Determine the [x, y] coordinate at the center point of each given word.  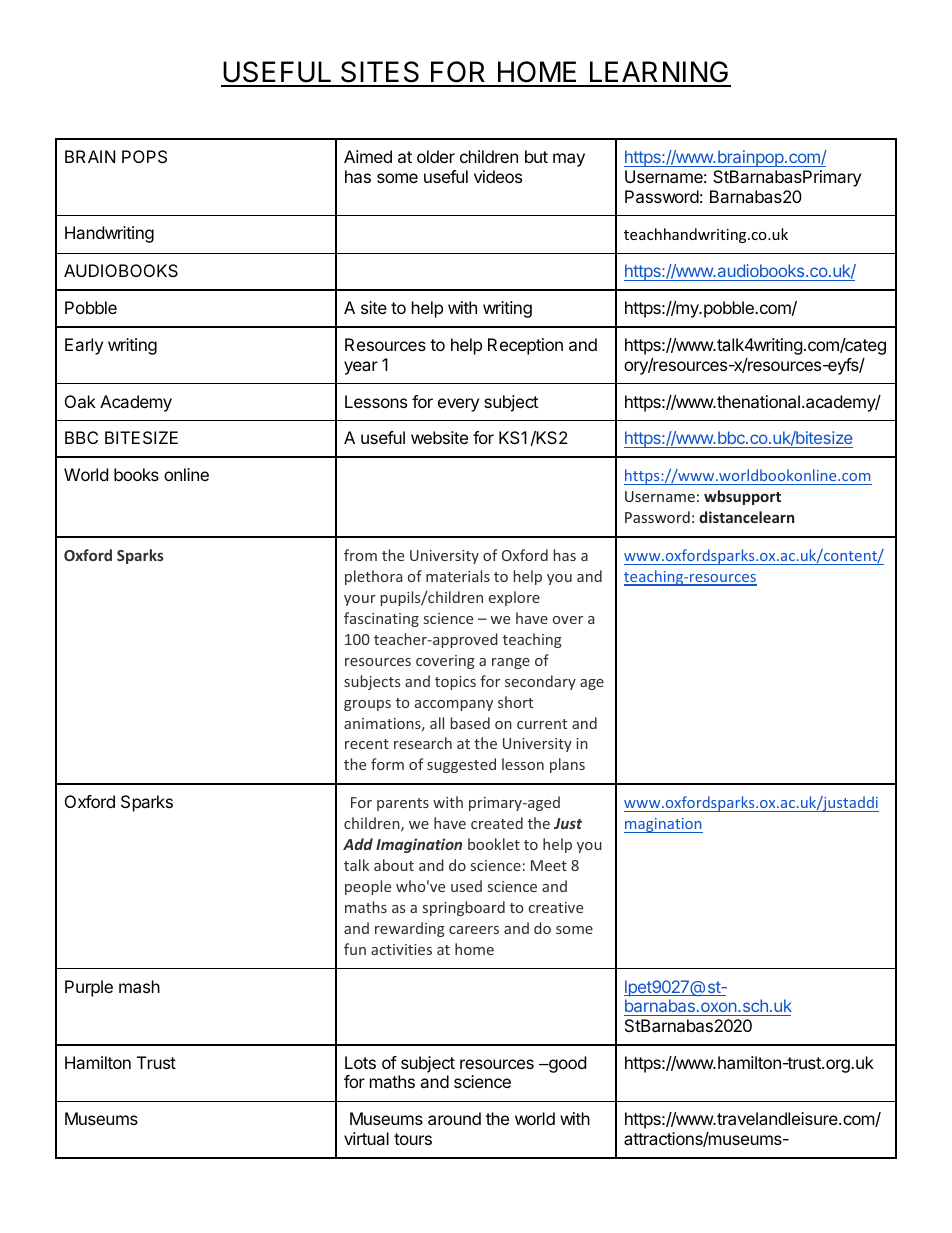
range [511, 663]
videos [498, 176]
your [360, 600]
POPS [144, 156]
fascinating [381, 619]
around [454, 1118]
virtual [366, 1138]
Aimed [368, 156]
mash [139, 986]
